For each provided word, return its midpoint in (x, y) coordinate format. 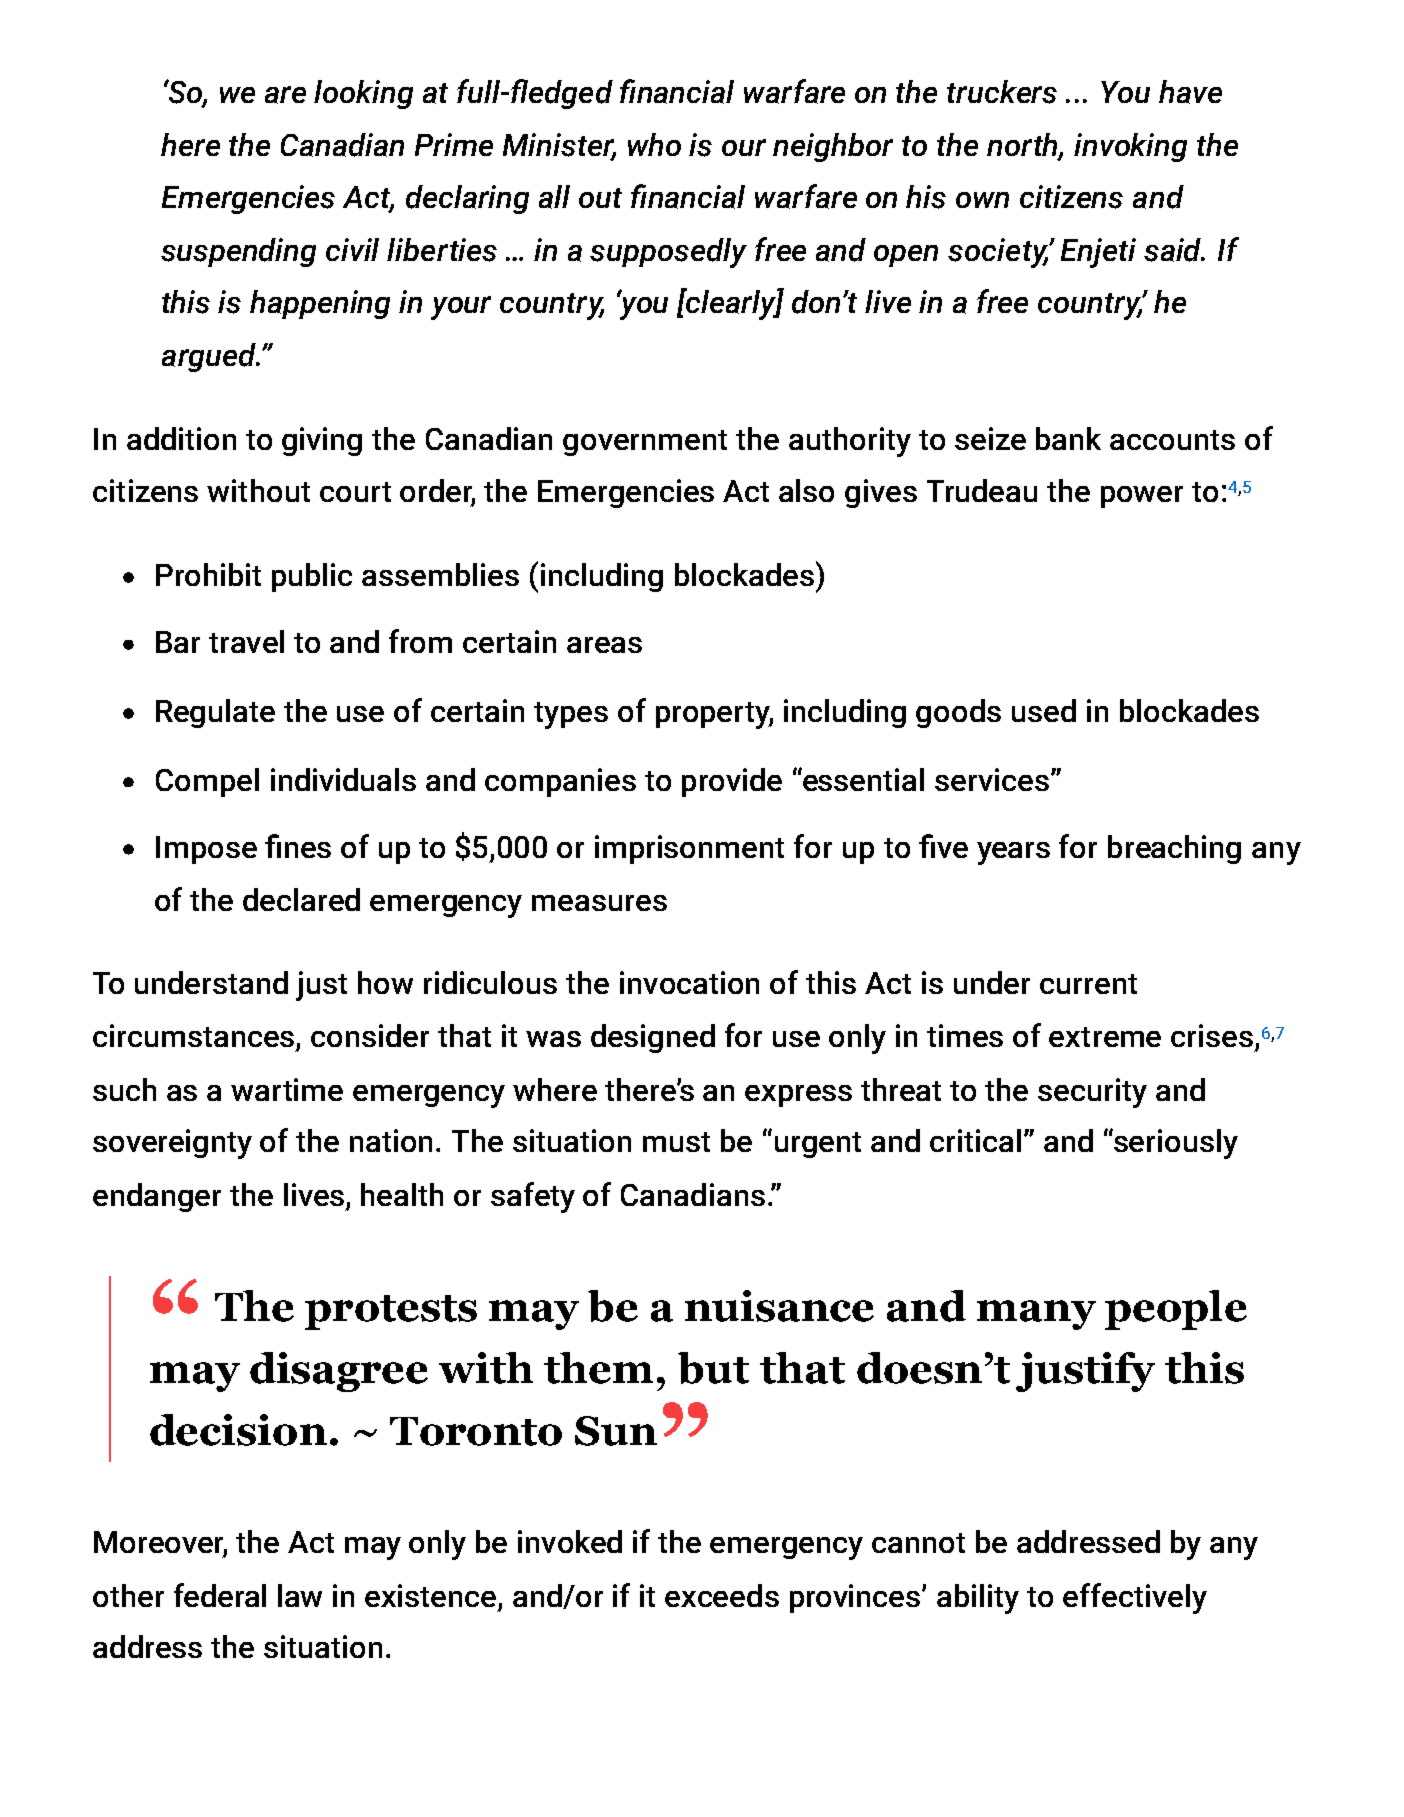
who (654, 144)
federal (220, 1595)
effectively (1135, 1598)
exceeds (722, 1595)
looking (363, 94)
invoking (1130, 147)
